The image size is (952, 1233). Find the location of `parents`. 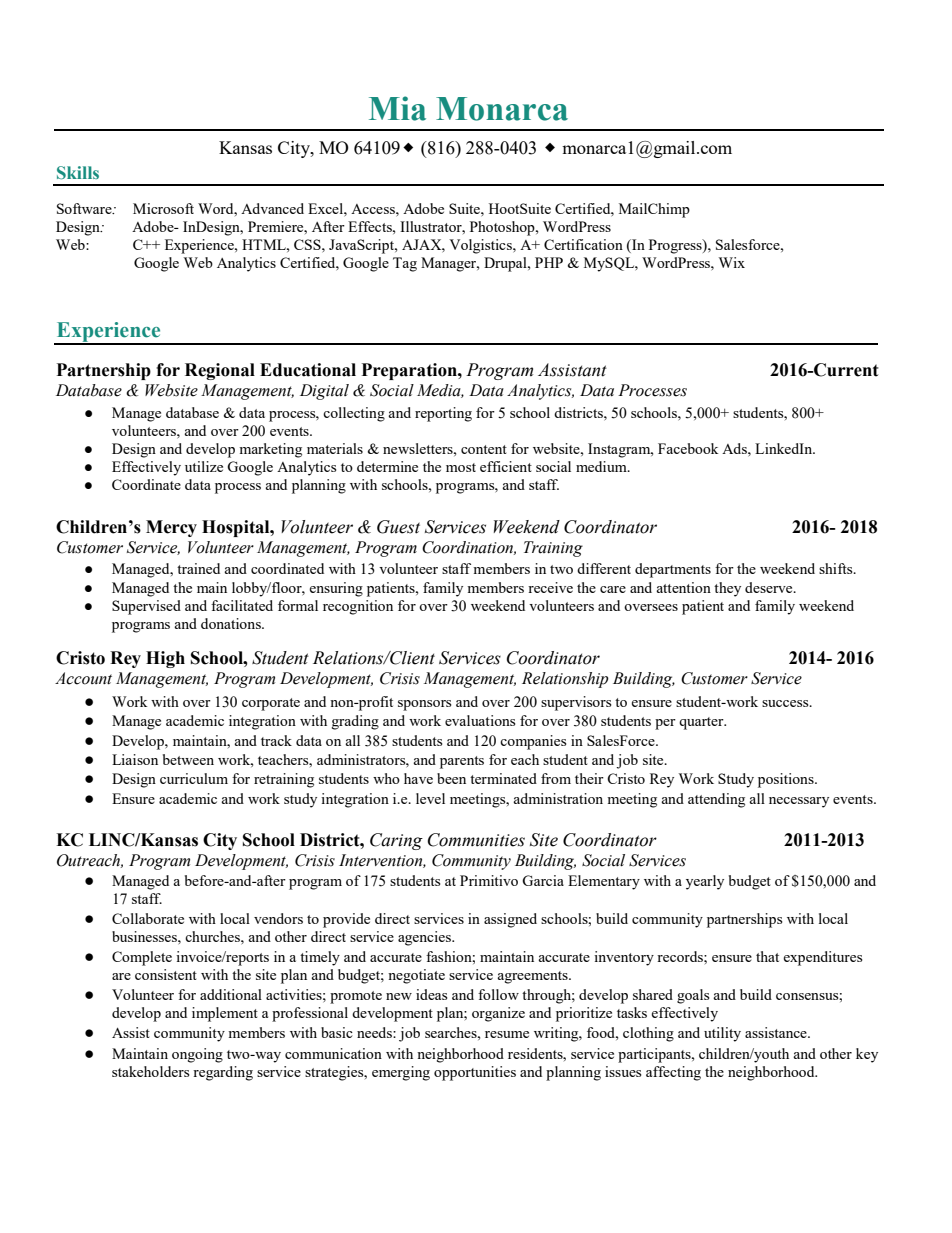

parents is located at coordinates (462, 762).
